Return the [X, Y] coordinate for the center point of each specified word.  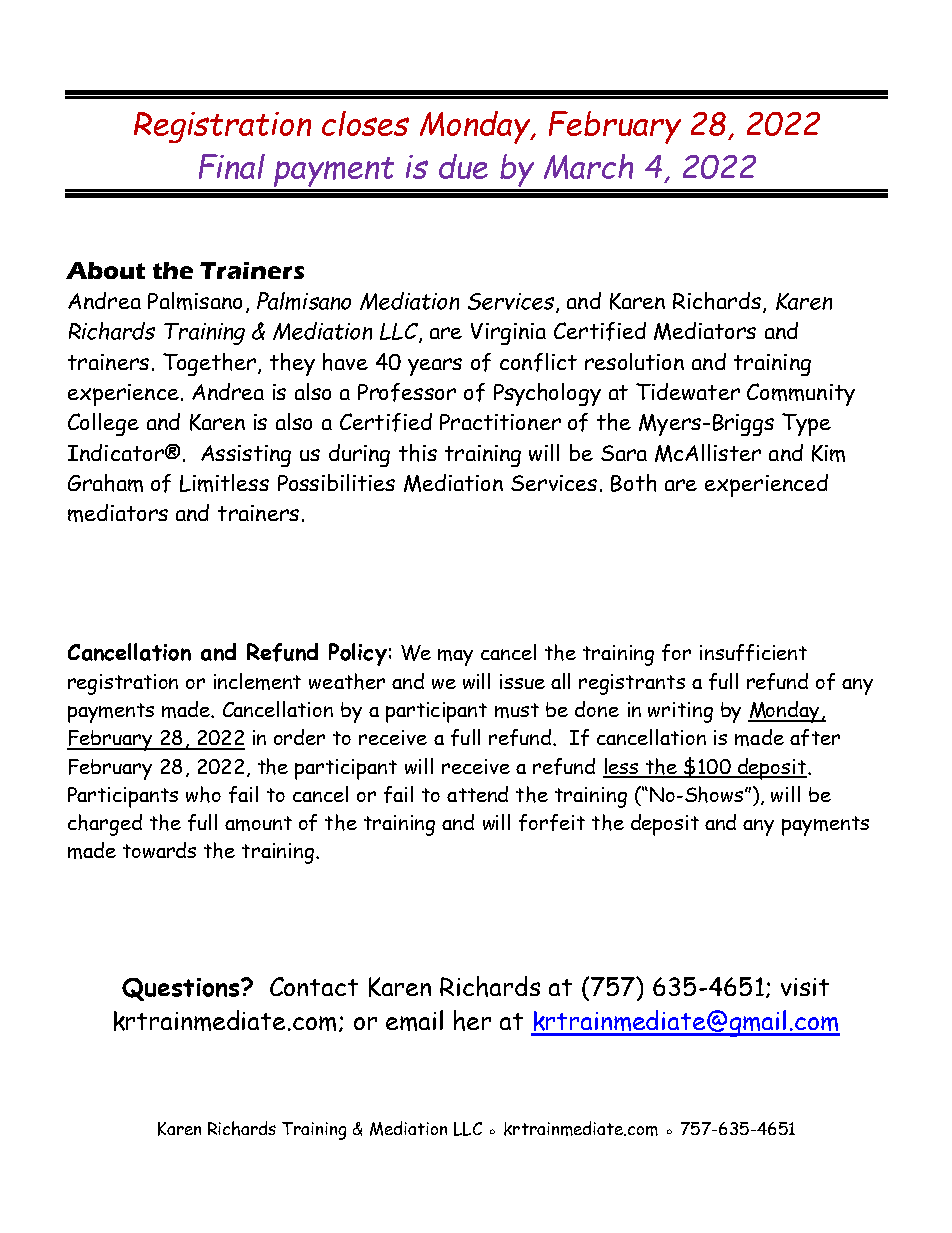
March [588, 166]
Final [232, 166]
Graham [105, 483]
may [455, 657]
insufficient [753, 652]
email [414, 1020]
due [463, 166]
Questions [180, 989]
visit [805, 987]
